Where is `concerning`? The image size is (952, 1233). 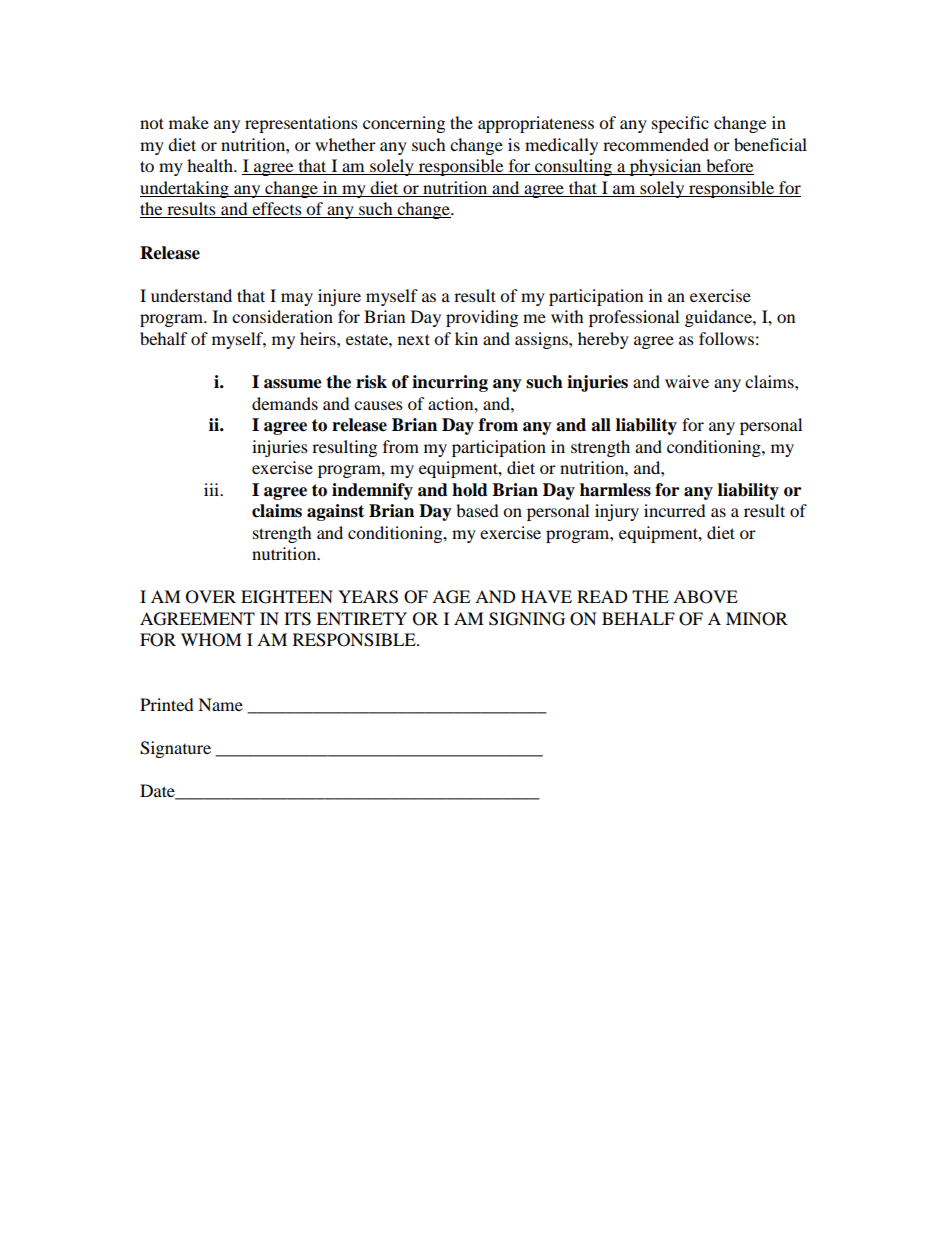
concerning is located at coordinates (404, 124).
